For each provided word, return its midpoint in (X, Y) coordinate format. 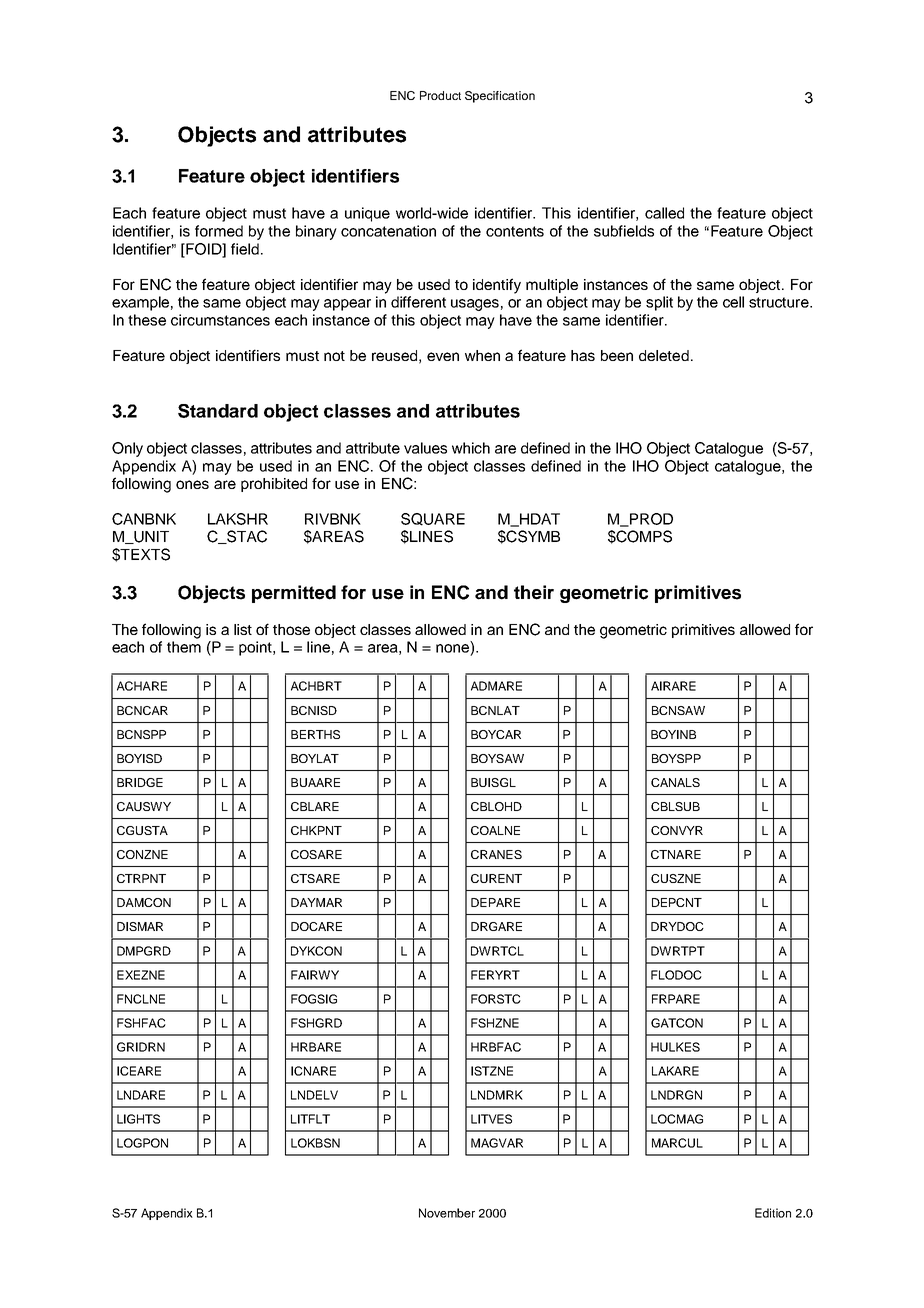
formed (219, 231)
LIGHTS (138, 1119)
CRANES (496, 854)
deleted (664, 355)
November (447, 1213)
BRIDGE (140, 782)
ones (192, 484)
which (471, 448)
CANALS (675, 782)
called (664, 213)
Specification (500, 97)
